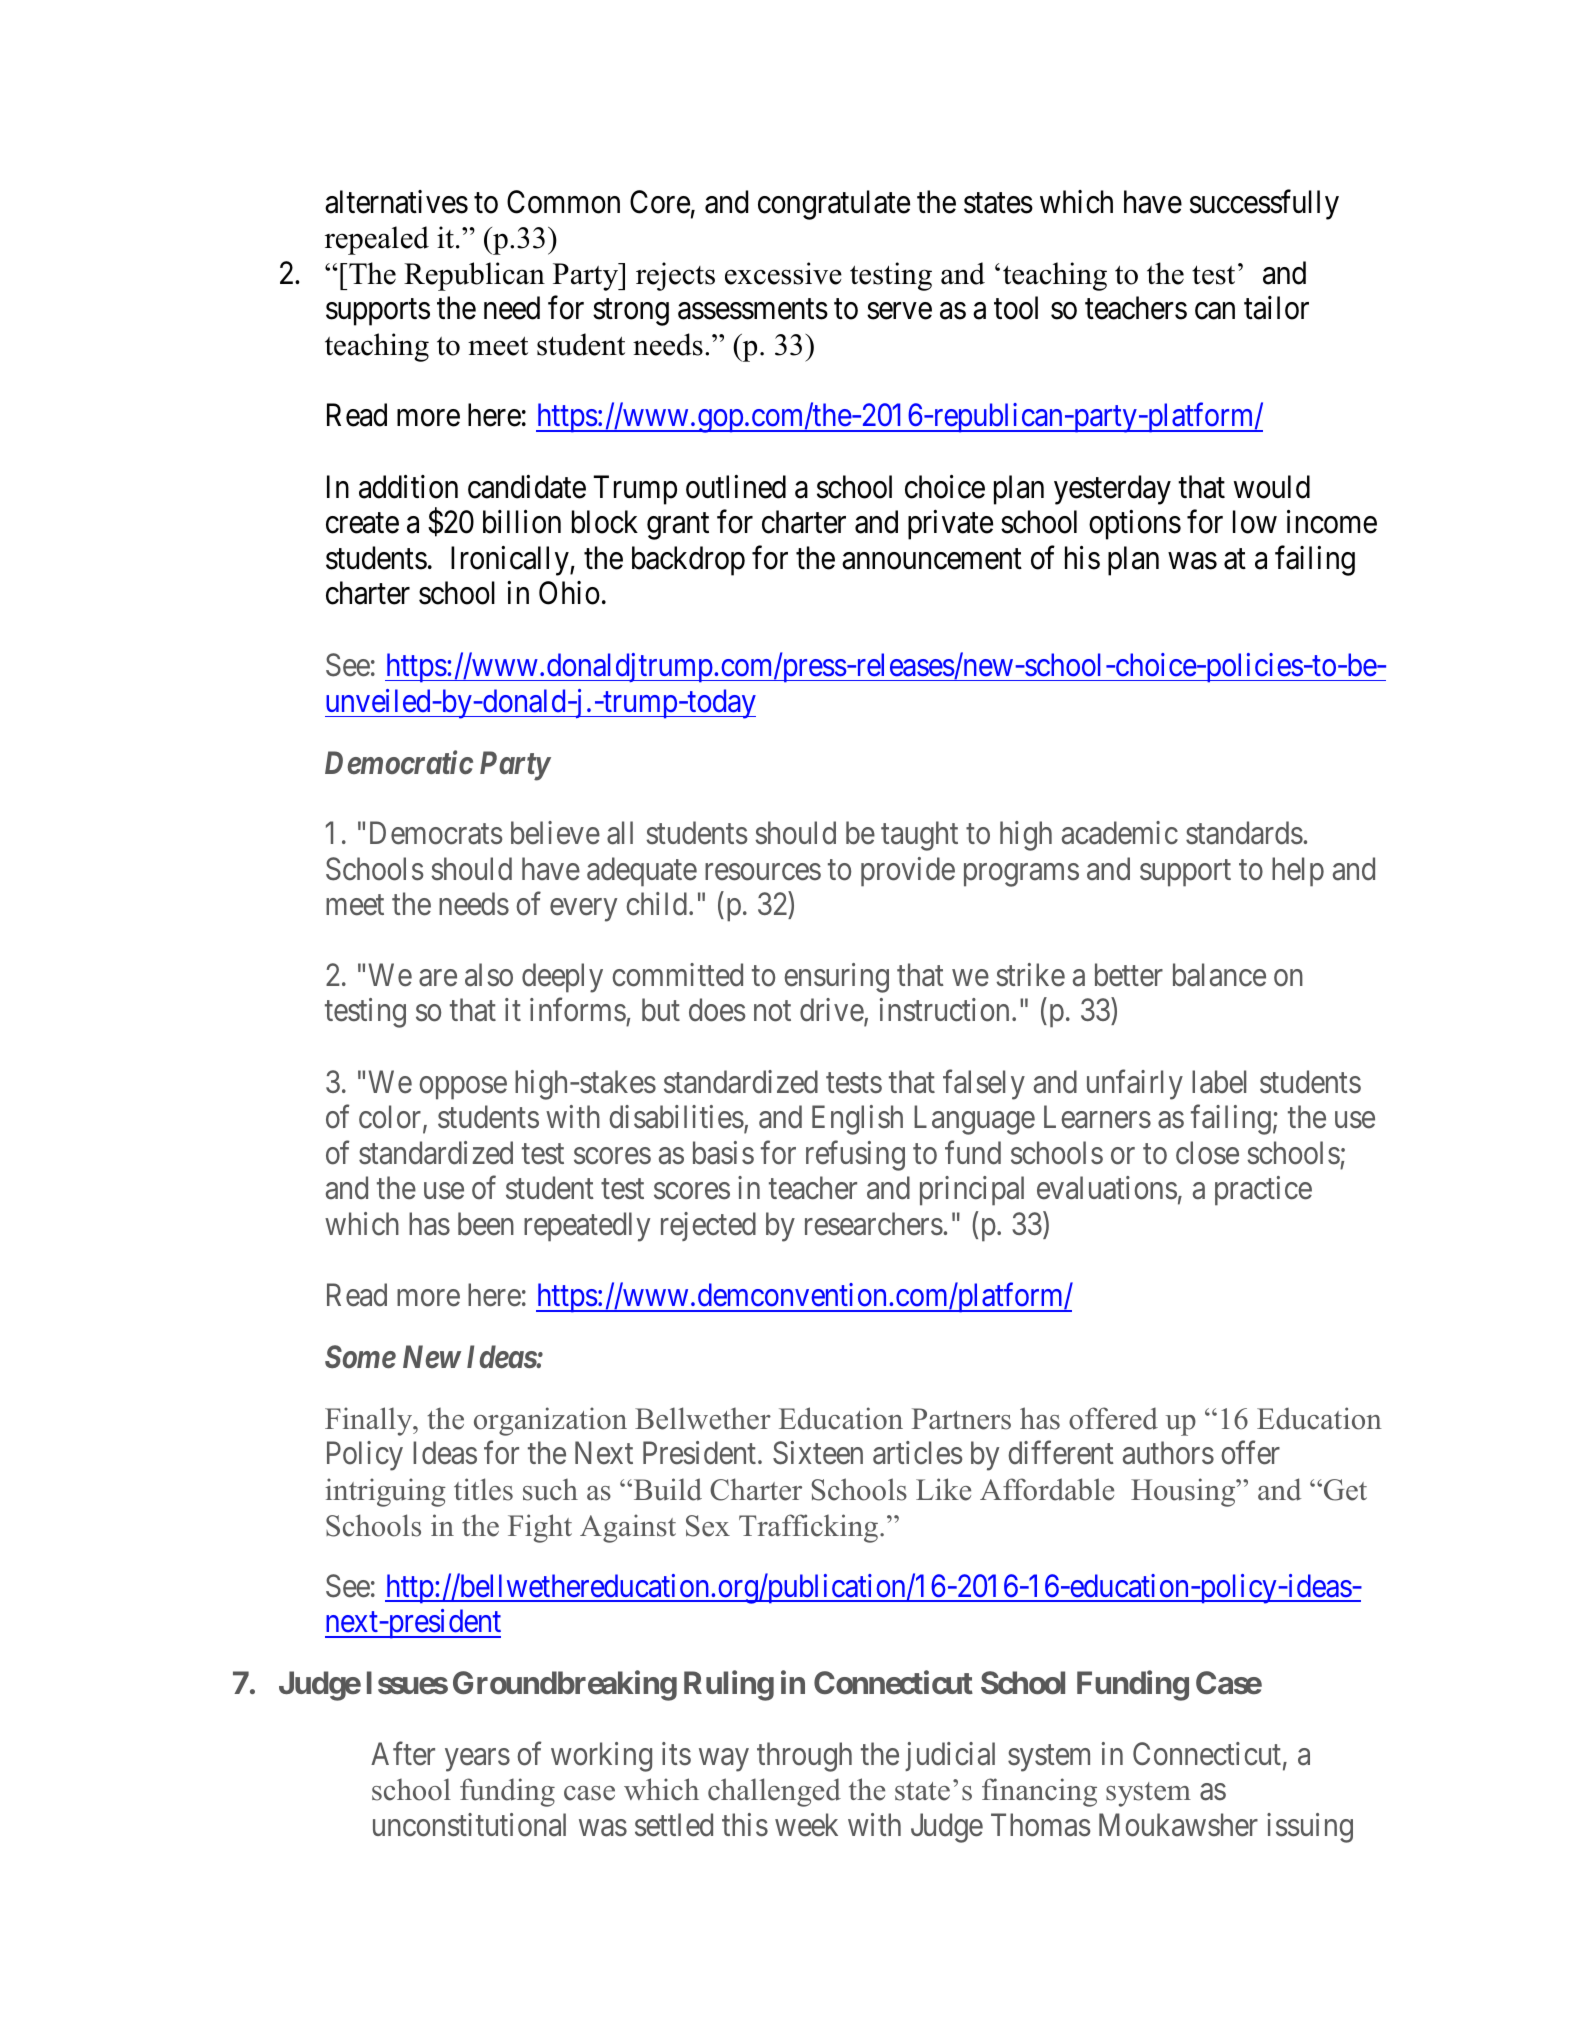 The image size is (1576, 2040). Describe the element at coordinates (804, 1757) in the screenshot. I see `through` at that location.
